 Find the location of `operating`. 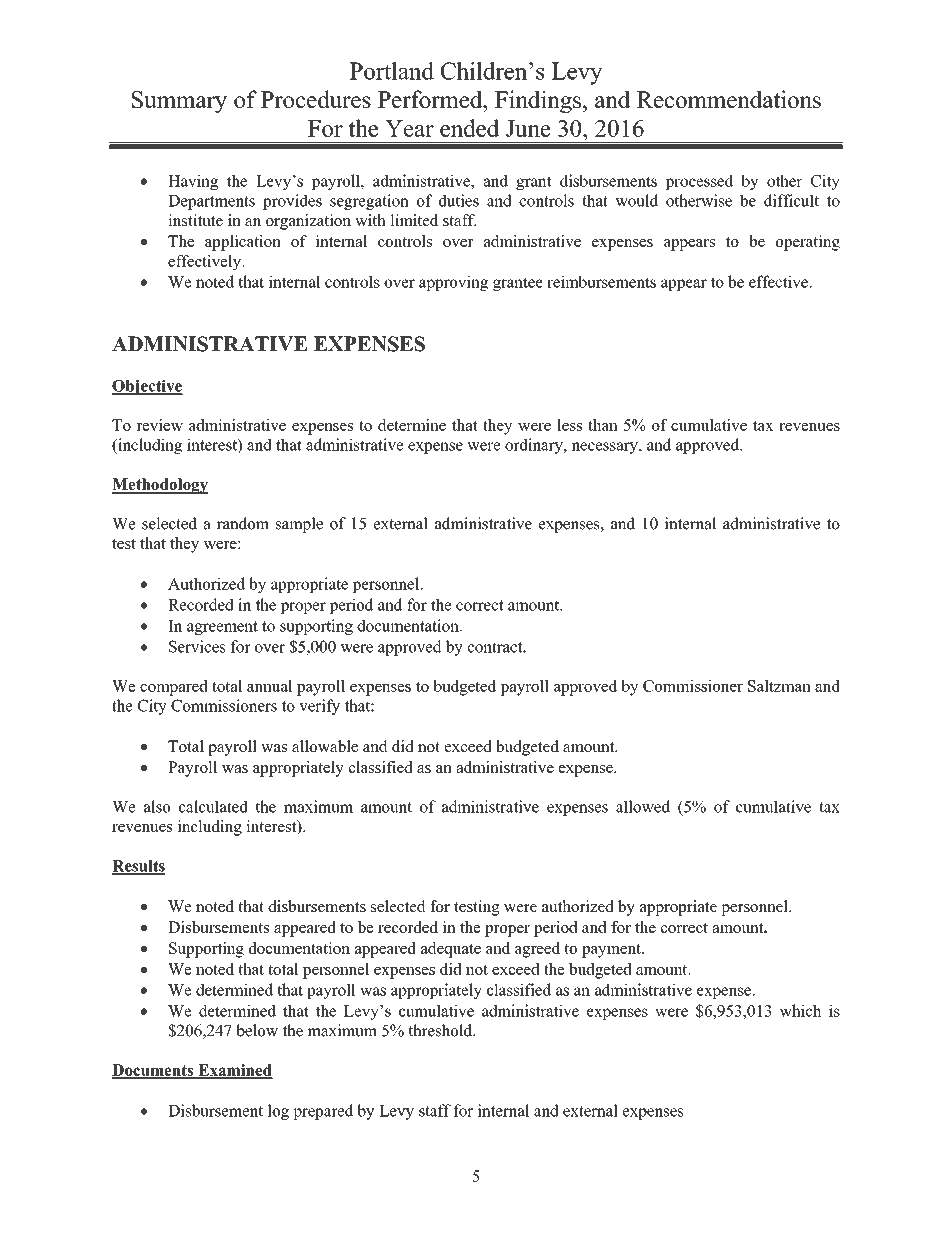

operating is located at coordinates (808, 243).
